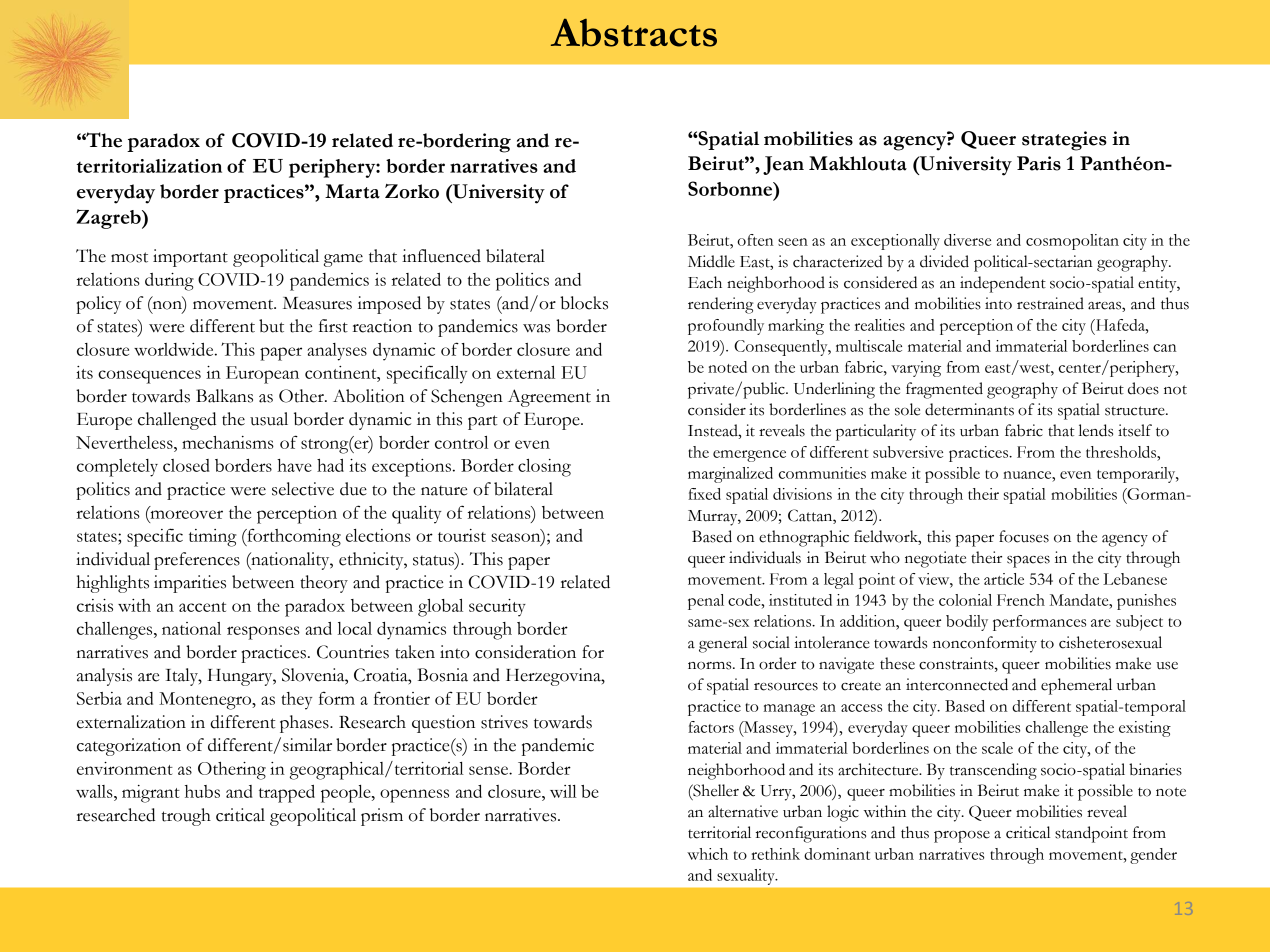  What do you see at coordinates (544, 468) in the screenshot?
I see `closing` at bounding box center [544, 468].
